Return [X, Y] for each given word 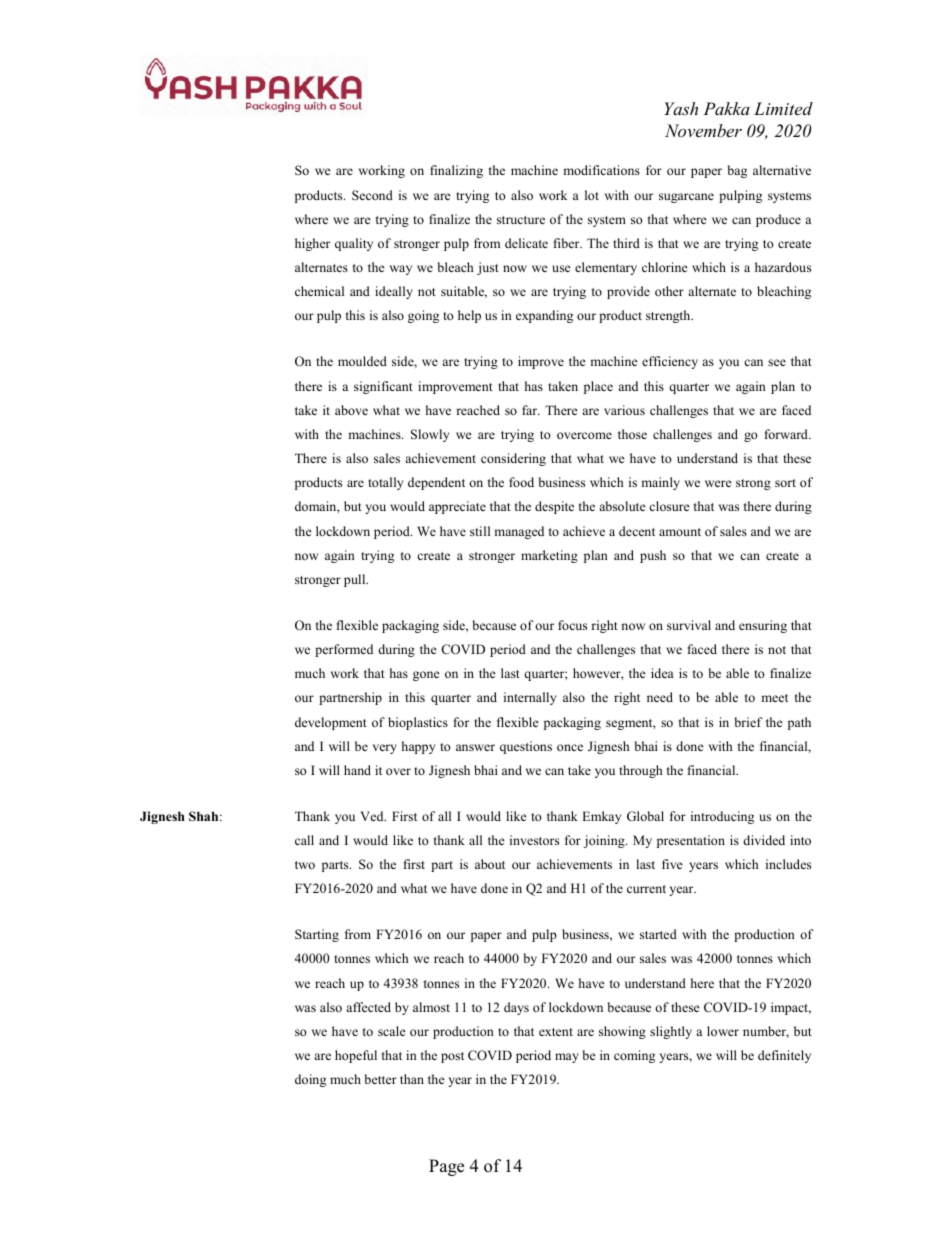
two [305, 865]
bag [737, 171]
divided [764, 840]
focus [572, 625]
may [567, 1058]
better [381, 1079]
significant [383, 387]
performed [344, 650]
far [531, 410]
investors [534, 840]
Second [372, 195]
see [777, 362]
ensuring [763, 626]
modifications [601, 170]
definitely [784, 1056]
